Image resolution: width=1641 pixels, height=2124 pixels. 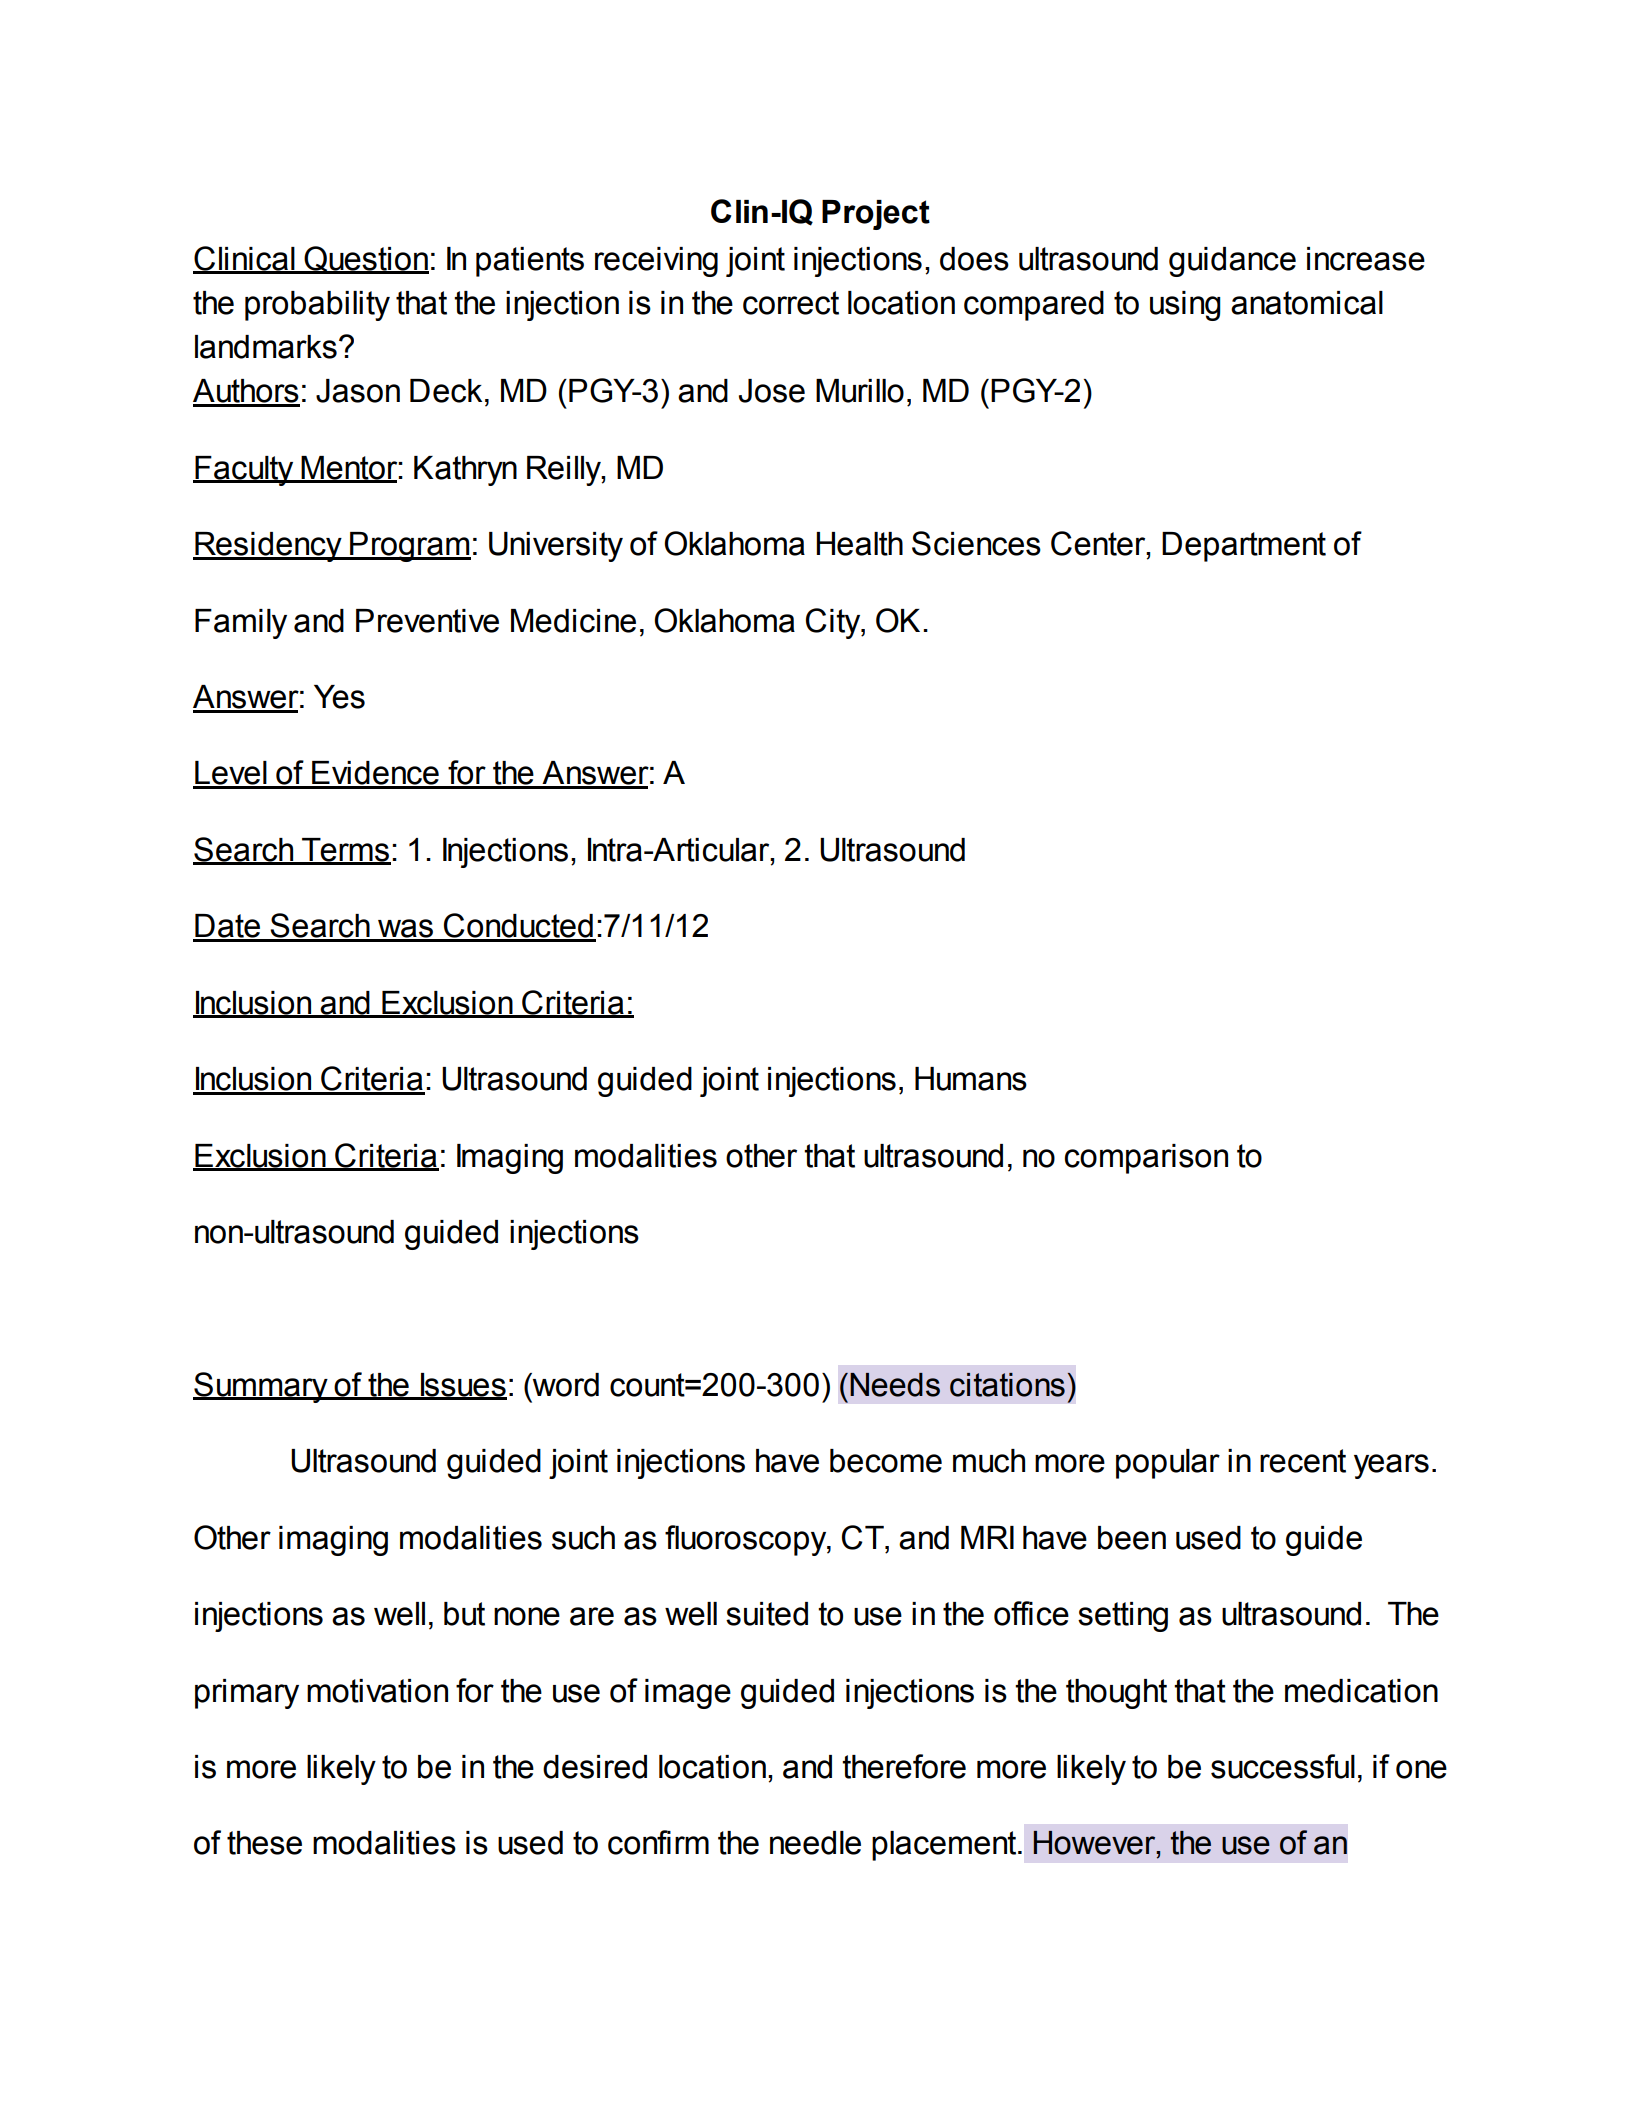 What do you see at coordinates (1146, 1159) in the image?
I see `comparison` at bounding box center [1146, 1159].
